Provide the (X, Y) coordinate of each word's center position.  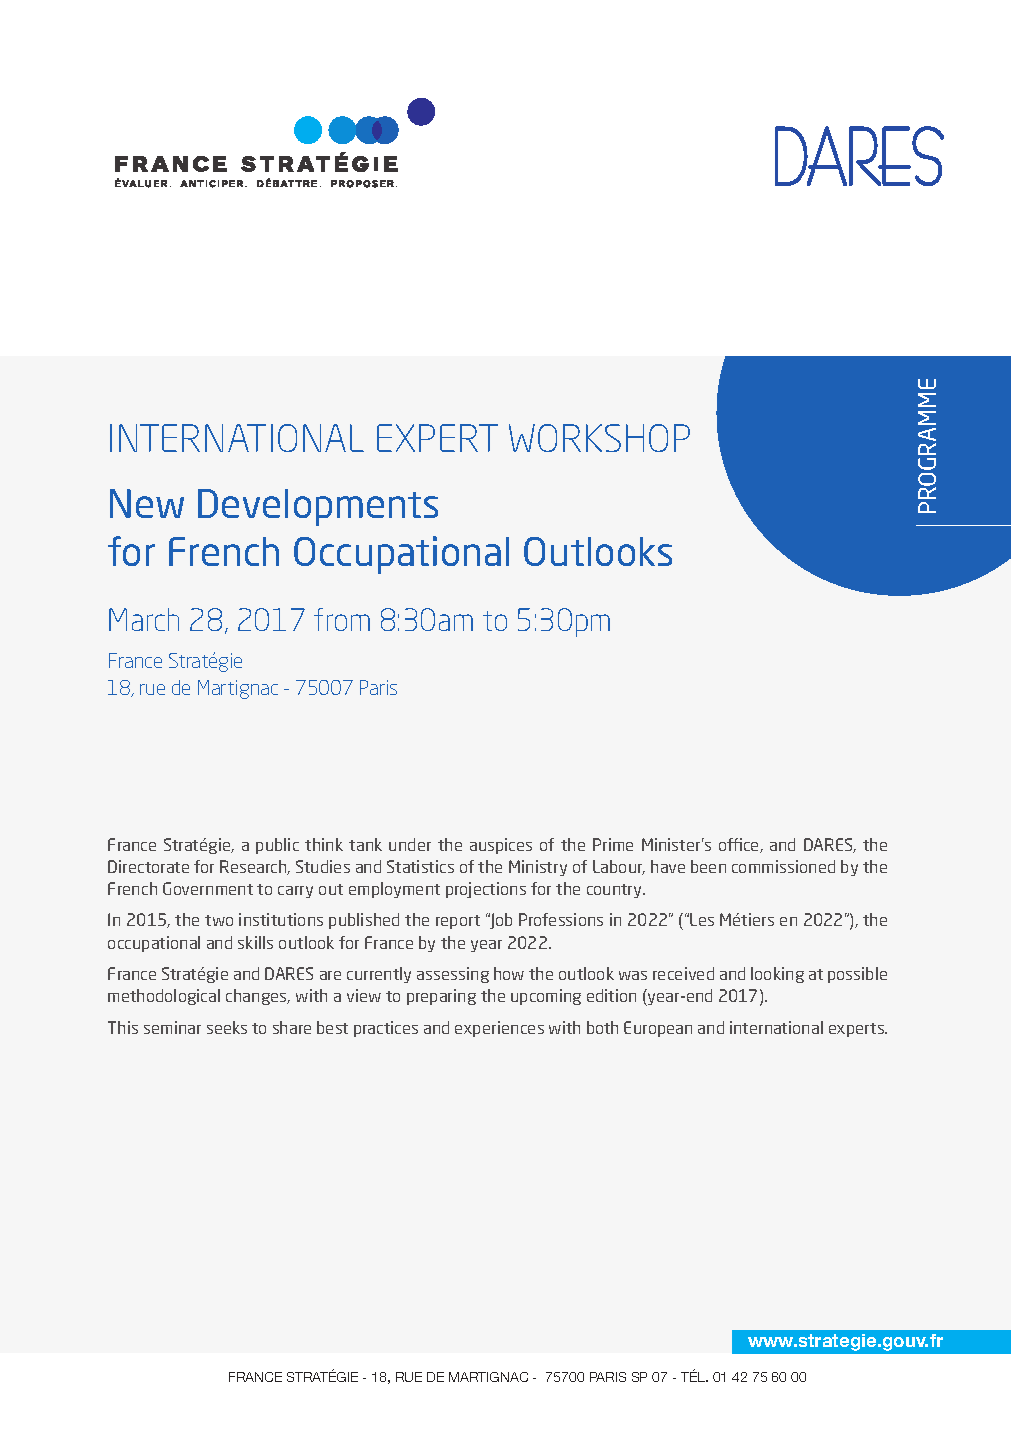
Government (208, 888)
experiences (499, 1029)
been (708, 866)
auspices (501, 846)
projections (486, 890)
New (147, 503)
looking (777, 975)
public (277, 846)
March (144, 619)
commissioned (783, 866)
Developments (318, 507)
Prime (613, 844)
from (342, 619)
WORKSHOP (599, 438)
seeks (227, 1027)
